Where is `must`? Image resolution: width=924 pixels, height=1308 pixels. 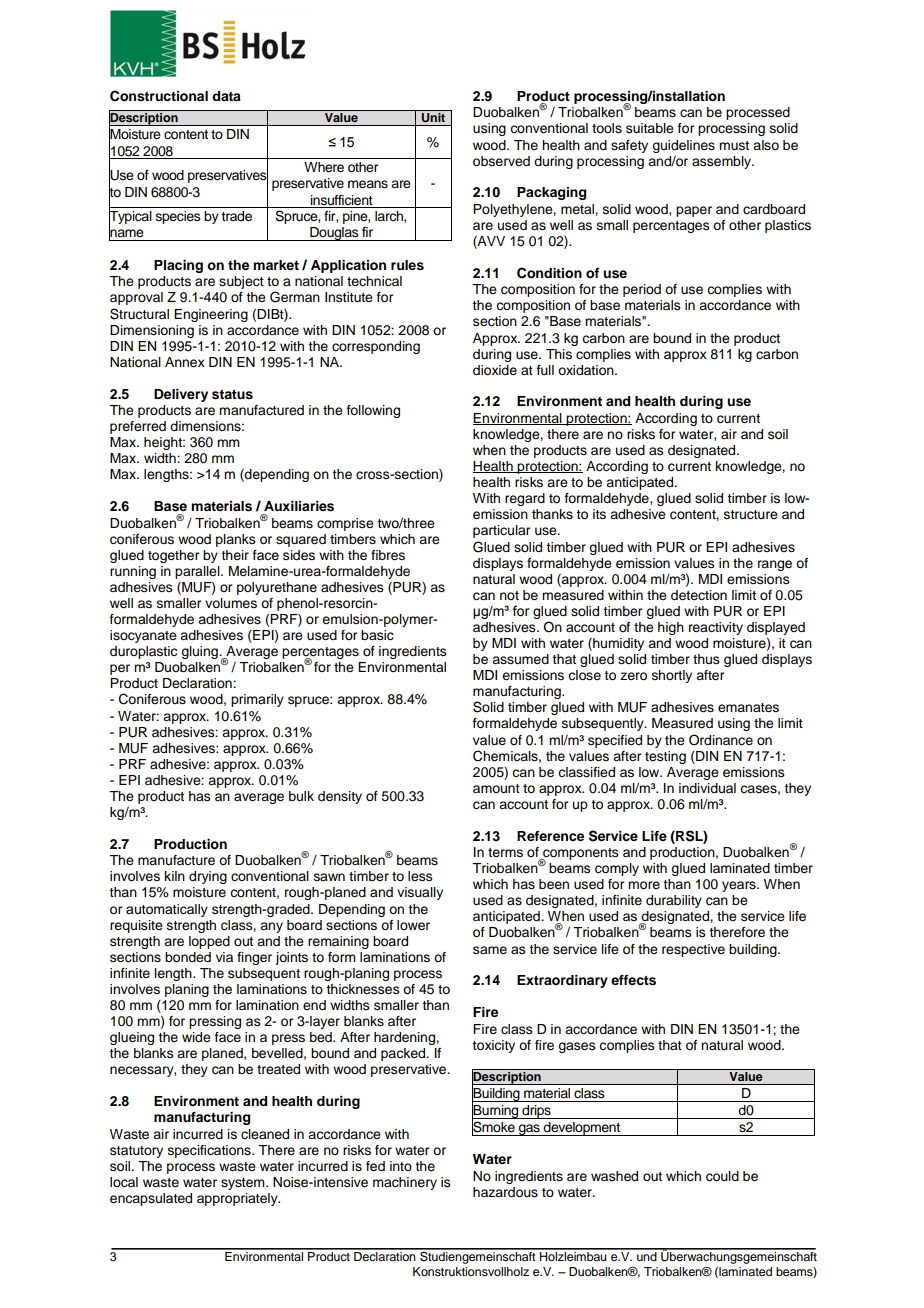
must is located at coordinates (734, 145).
